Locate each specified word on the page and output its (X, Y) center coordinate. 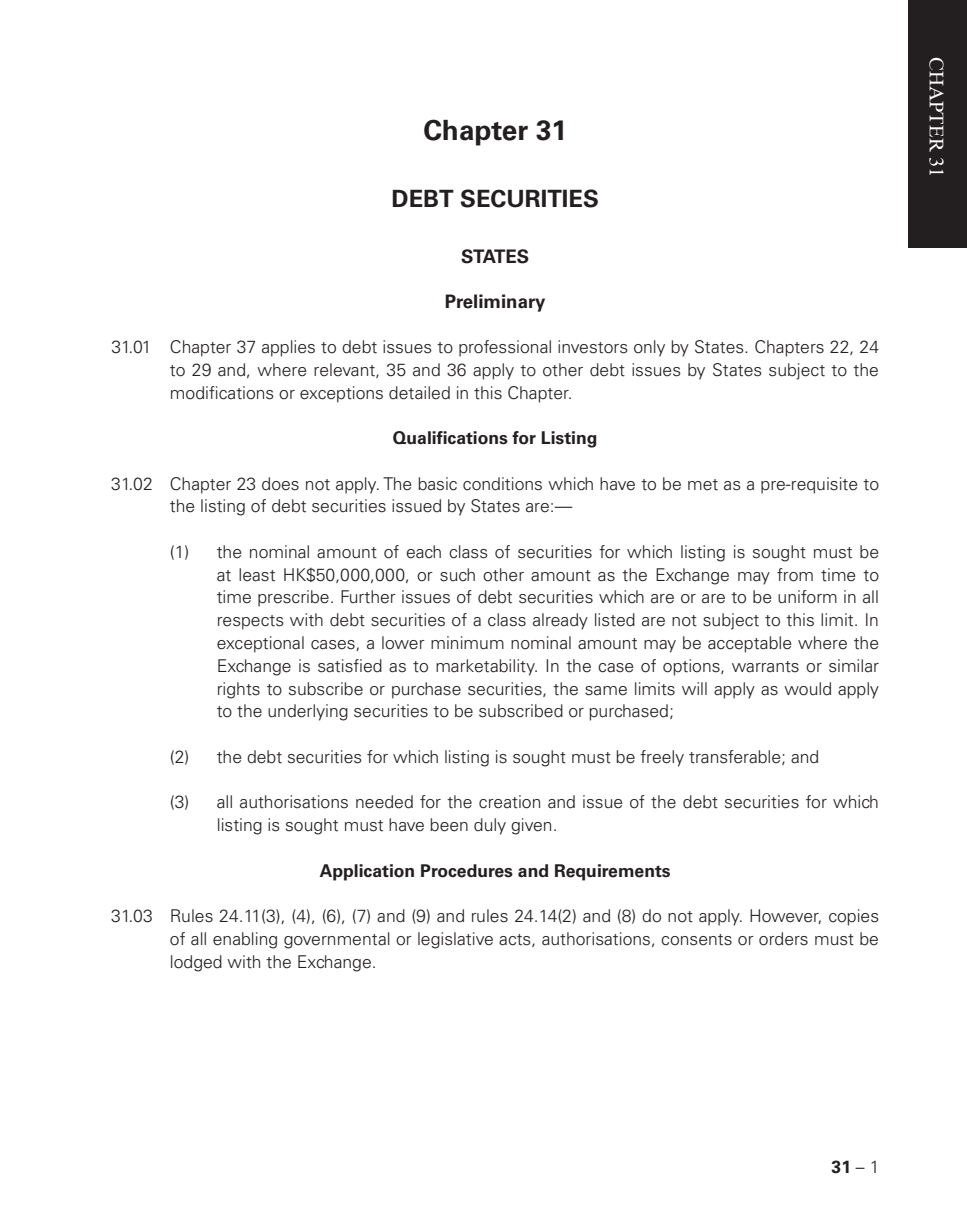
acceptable (750, 644)
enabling (245, 940)
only (649, 348)
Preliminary (495, 303)
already (560, 621)
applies (288, 348)
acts (516, 940)
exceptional (260, 644)
